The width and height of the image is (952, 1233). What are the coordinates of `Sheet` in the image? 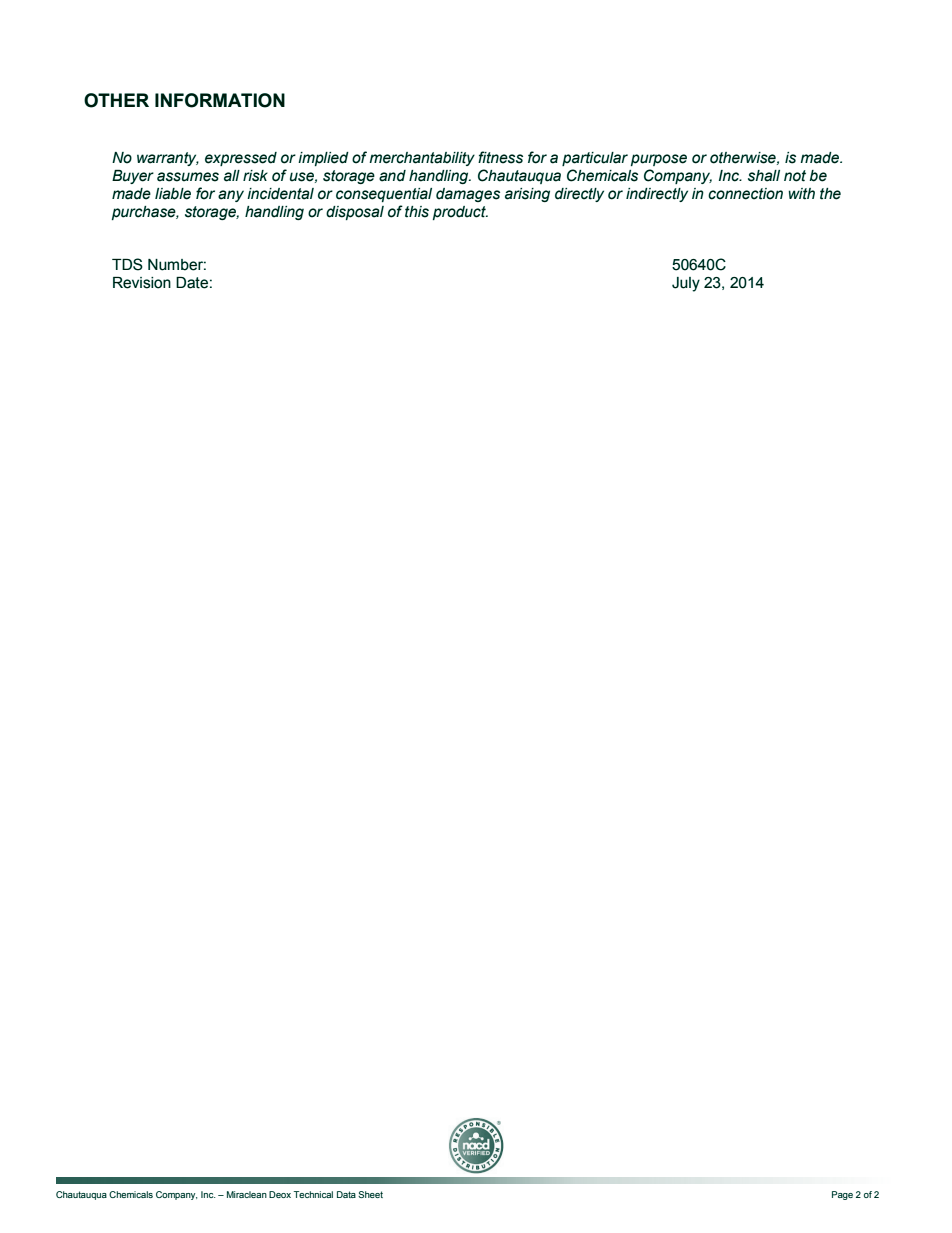 It's located at (370, 1194).
